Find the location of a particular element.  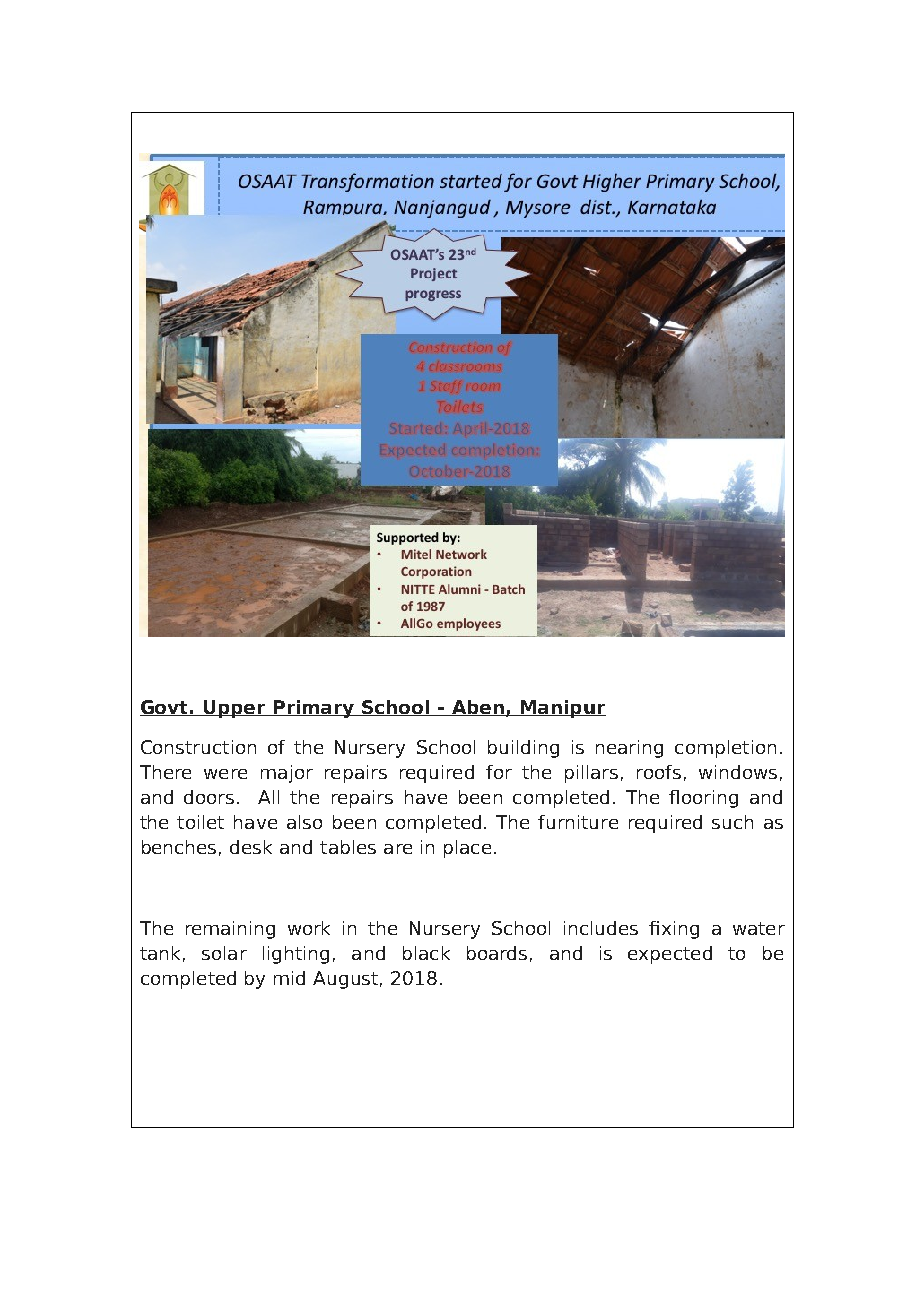

Aben is located at coordinates (477, 708).
